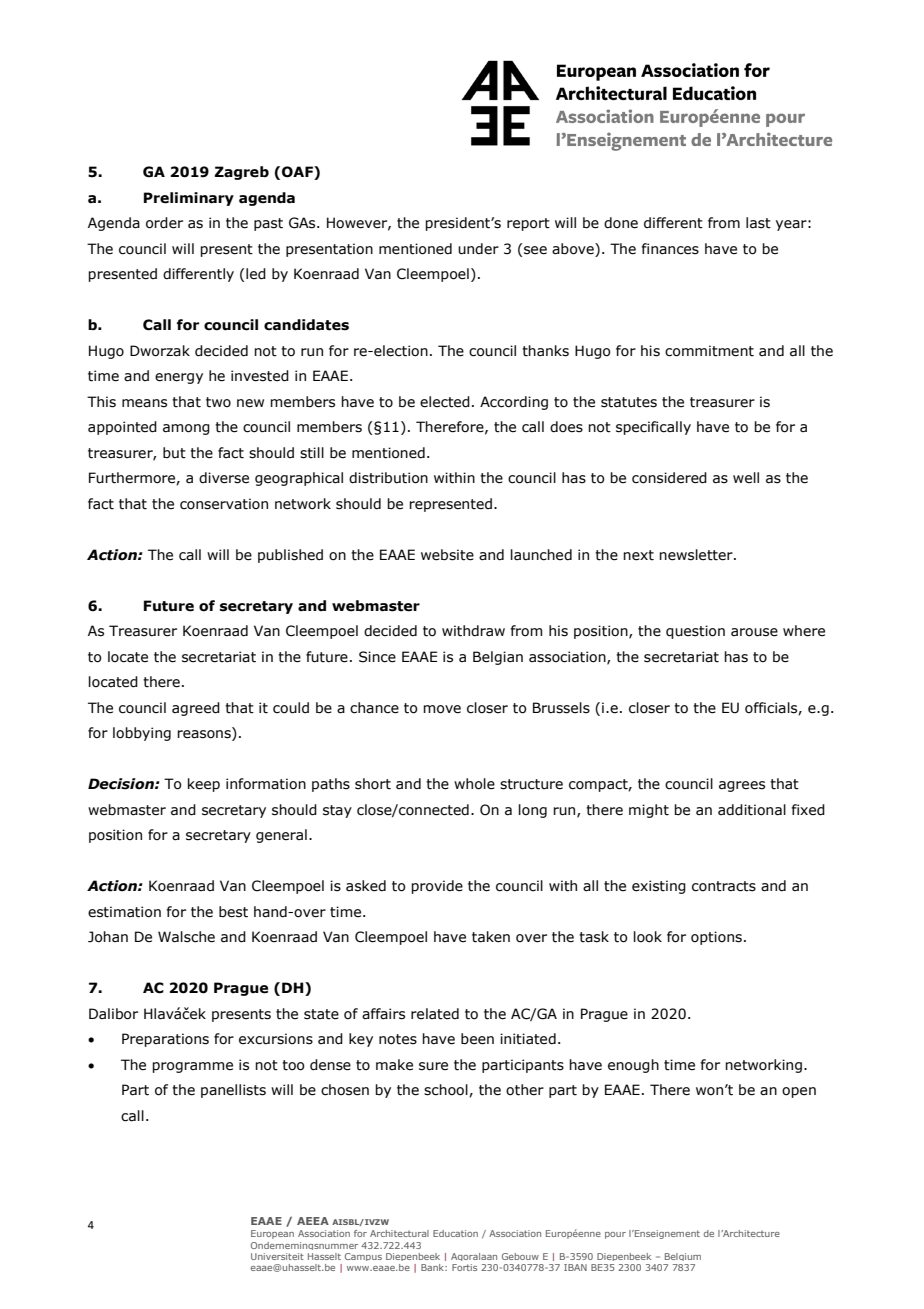 This screenshot has width=924, height=1309. What do you see at coordinates (442, 709) in the screenshot?
I see `move` at bounding box center [442, 709].
